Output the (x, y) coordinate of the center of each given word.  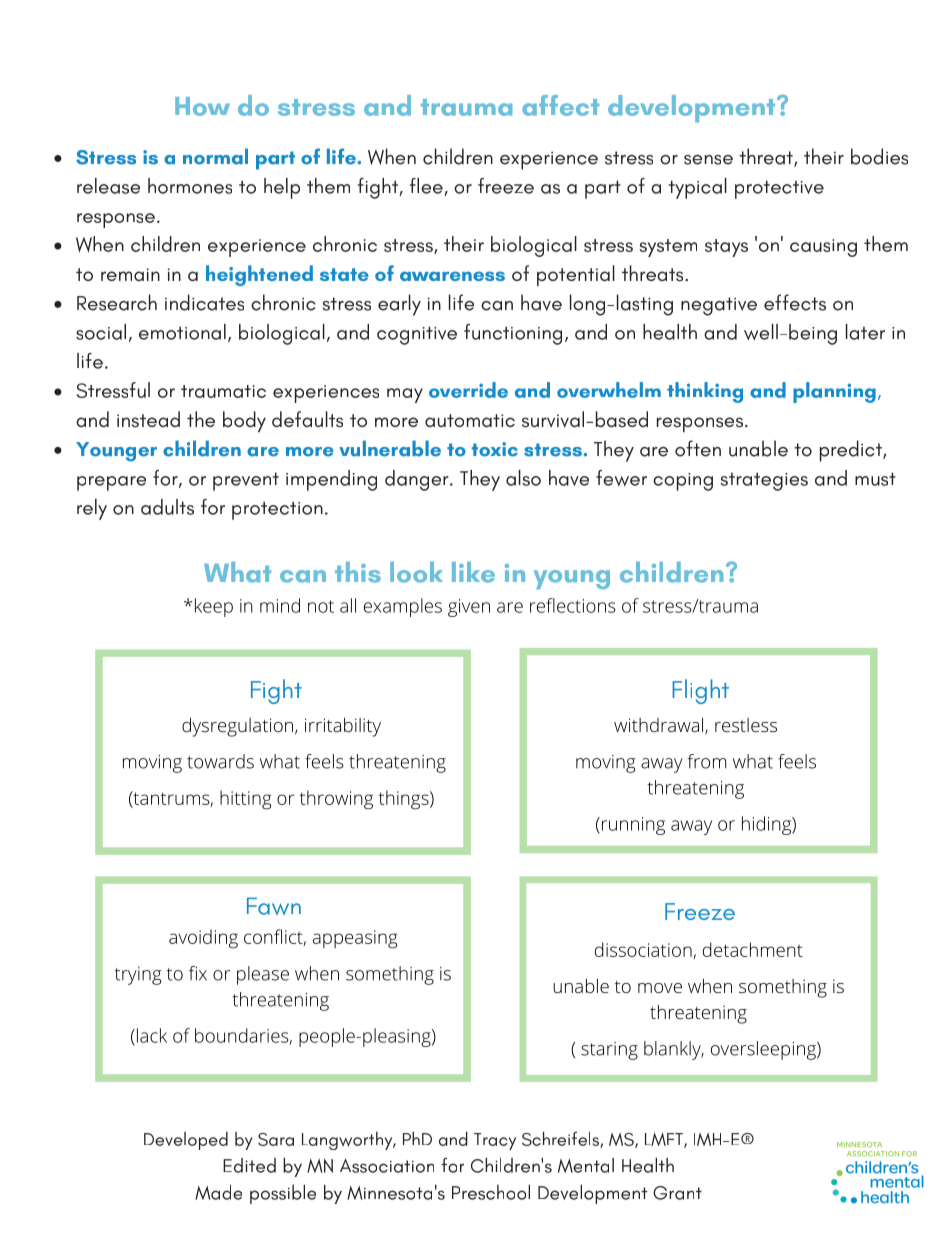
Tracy (495, 1141)
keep (214, 607)
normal (215, 156)
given (469, 608)
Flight (700, 691)
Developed (186, 1140)
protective (779, 189)
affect (560, 105)
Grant (677, 1193)
